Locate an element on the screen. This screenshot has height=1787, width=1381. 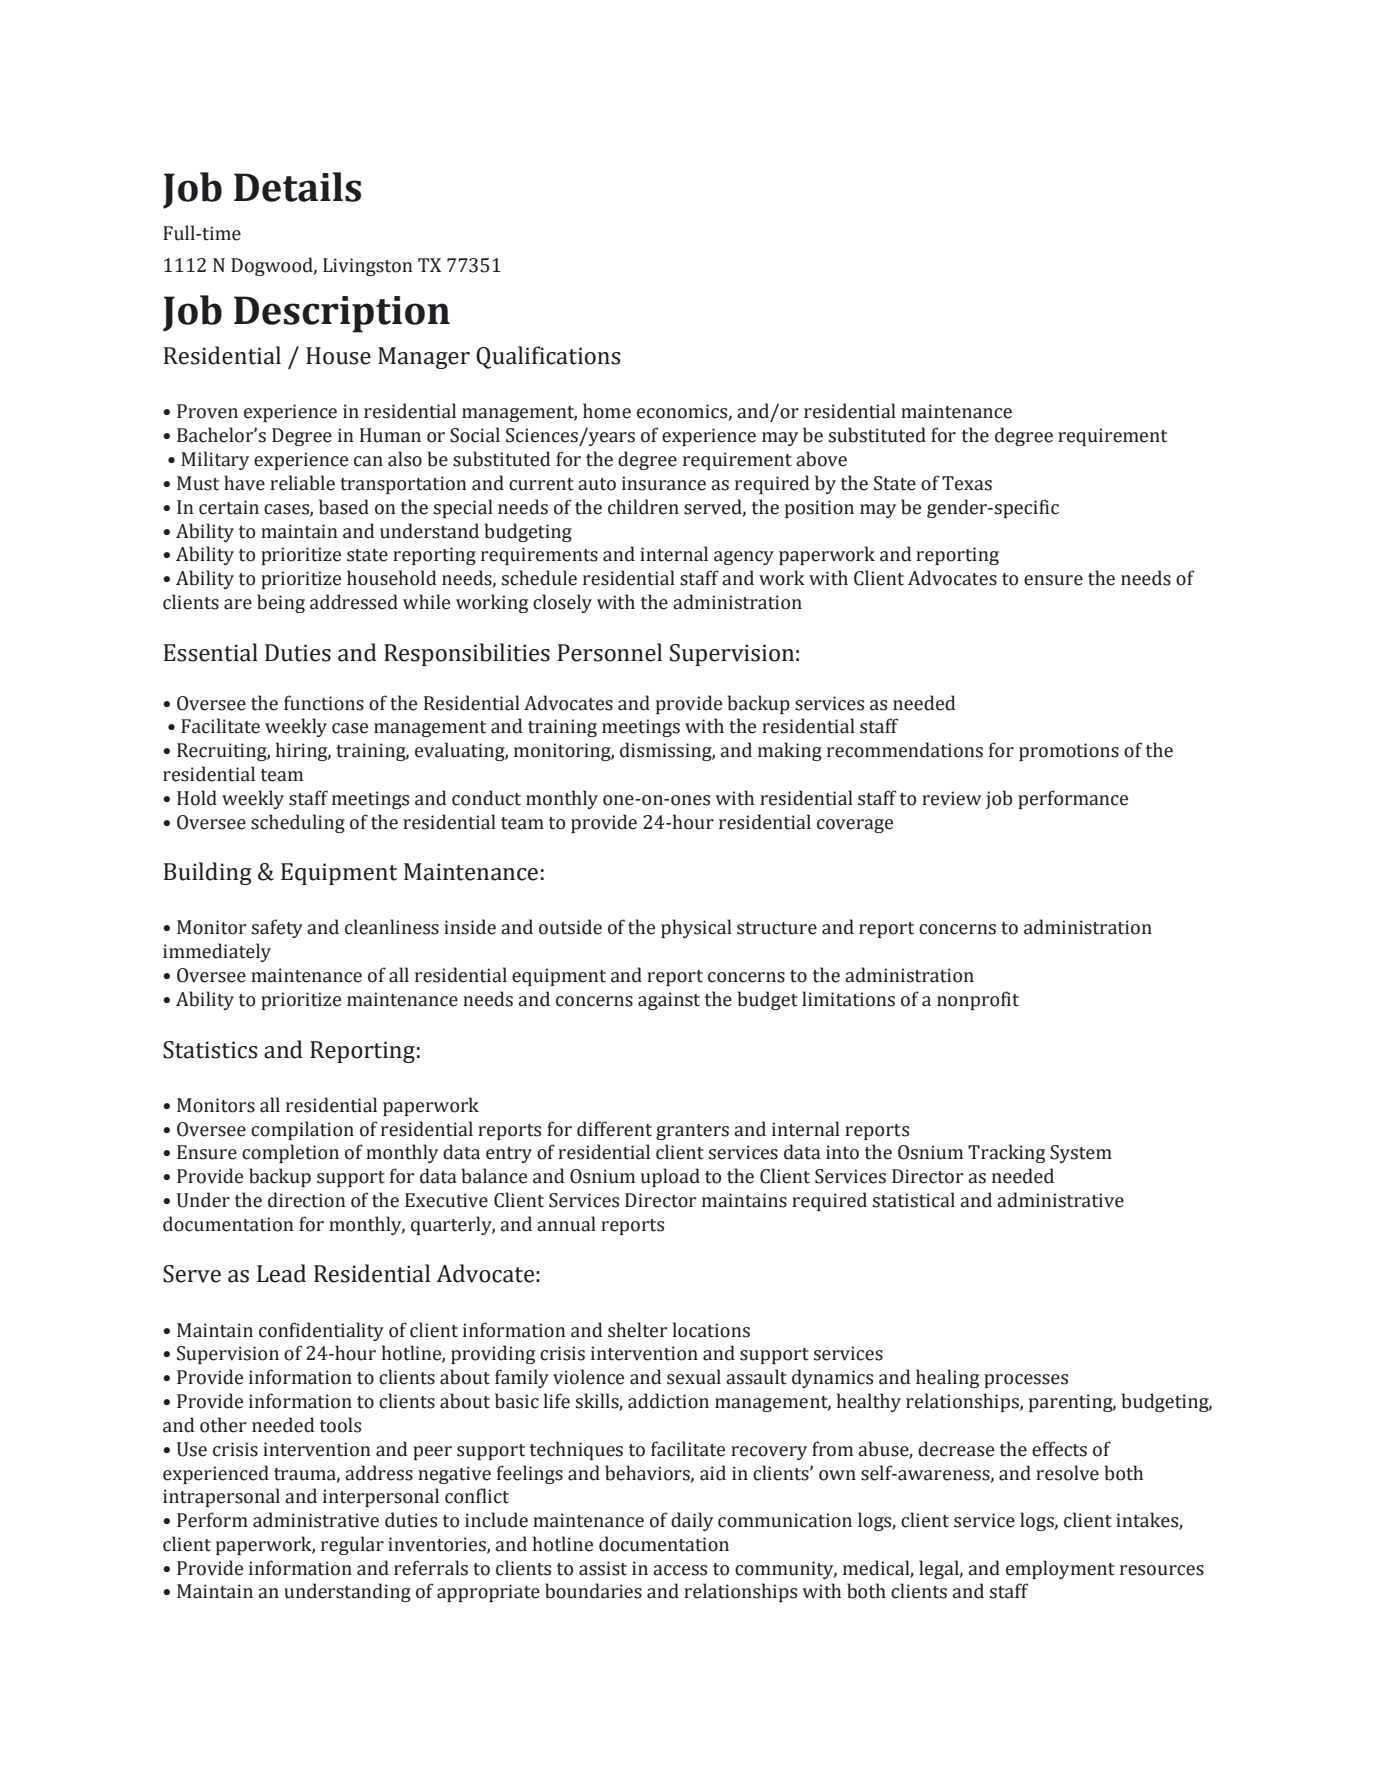
regular is located at coordinates (352, 1545).
